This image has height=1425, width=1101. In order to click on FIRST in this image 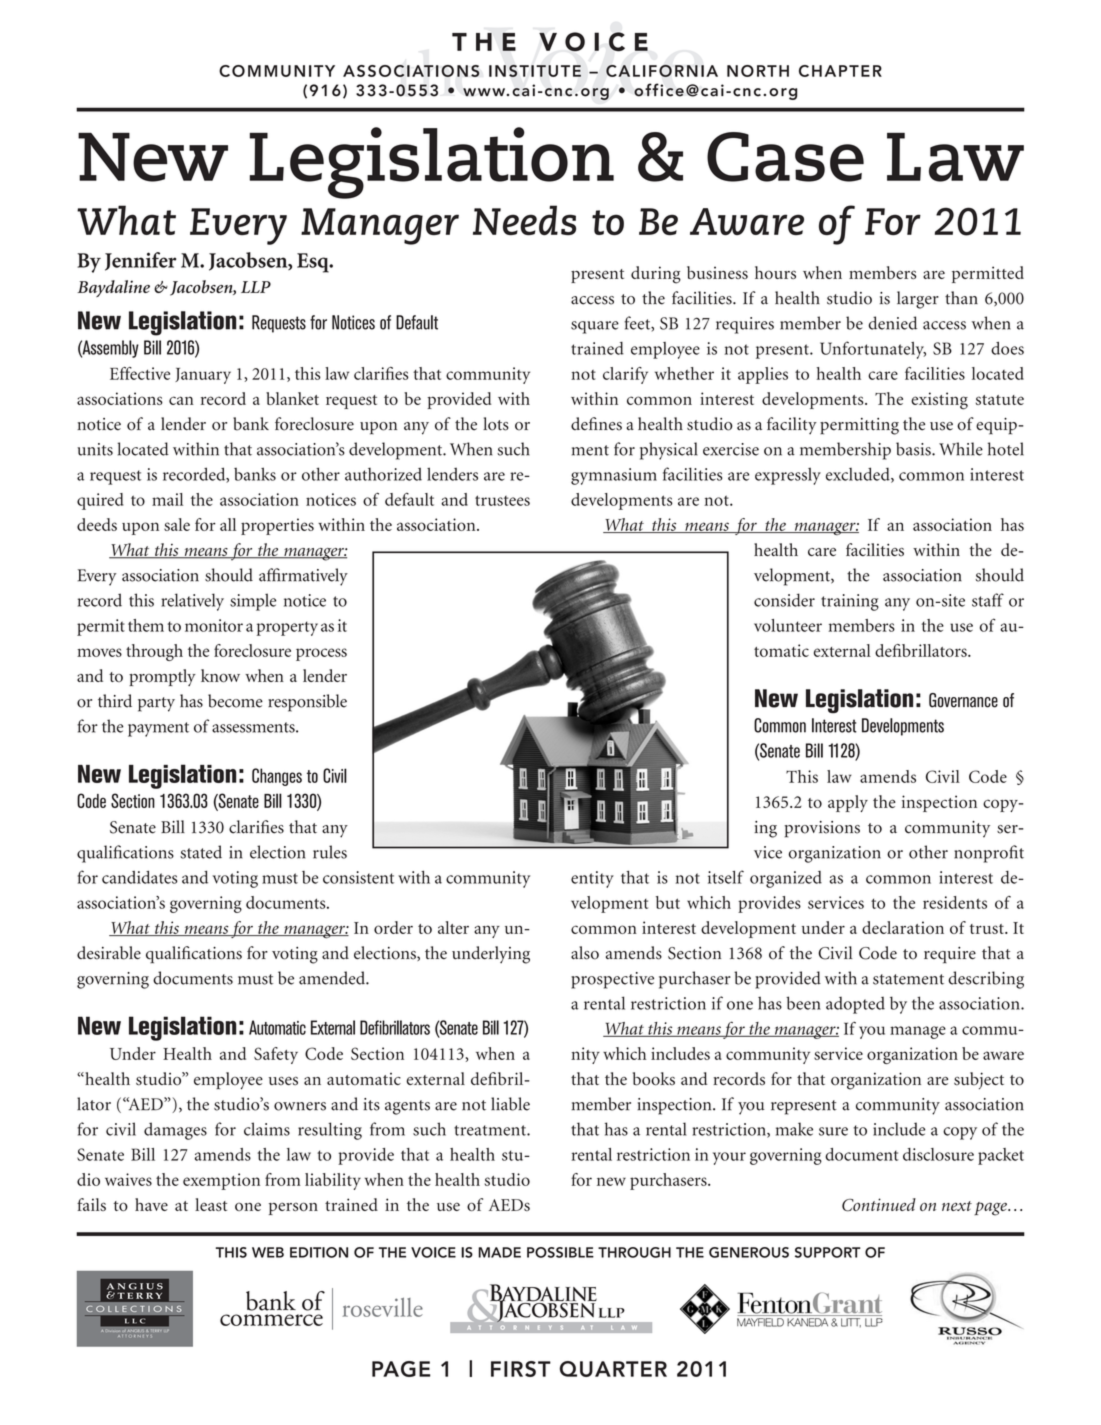, I will do `click(521, 1369)`.
